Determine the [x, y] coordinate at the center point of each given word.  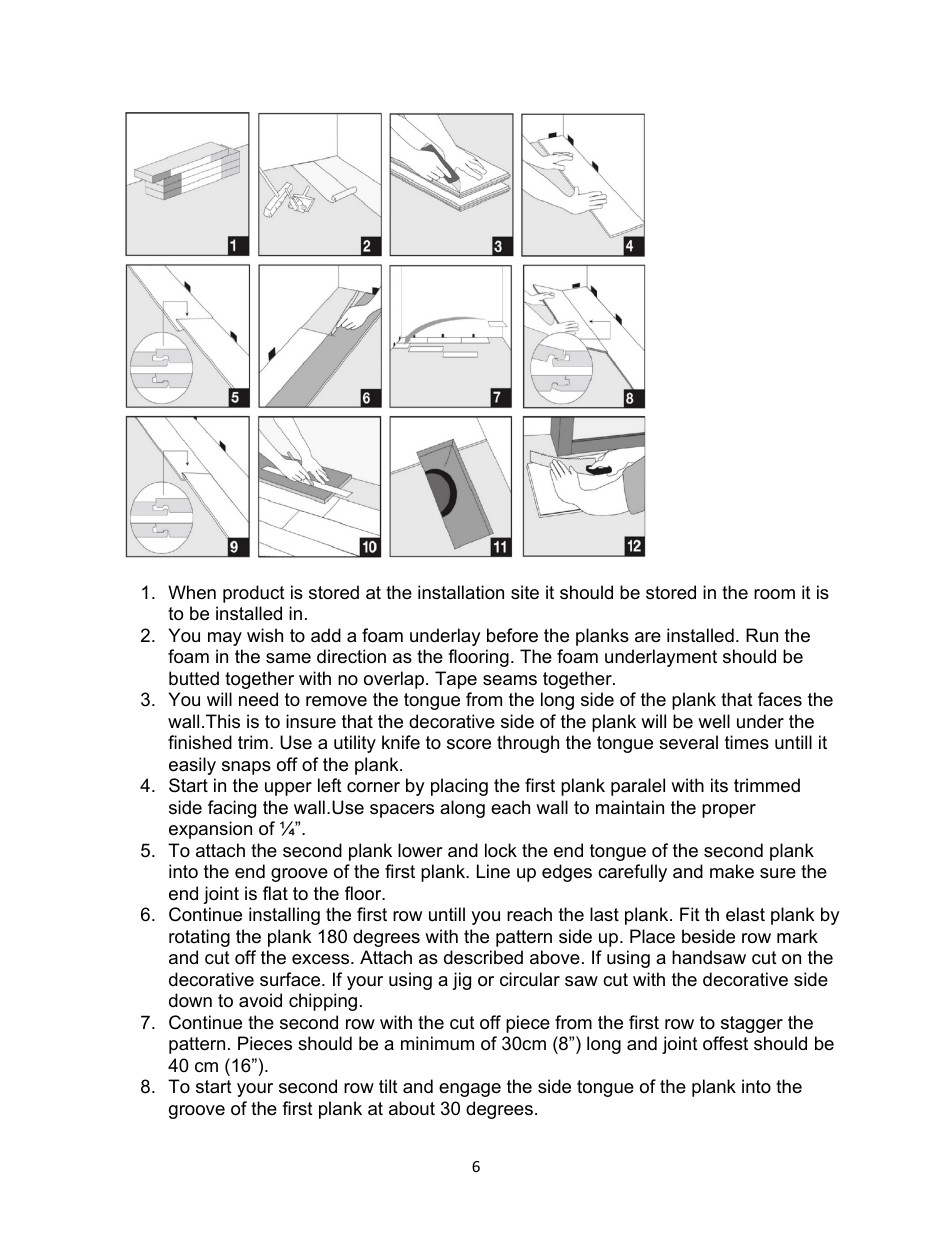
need [258, 699]
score [469, 744]
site [525, 592]
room [774, 594]
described [483, 957]
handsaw [709, 957]
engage [470, 1090]
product [254, 594]
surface [291, 979]
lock [501, 850]
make [732, 871]
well [714, 721]
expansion [210, 830]
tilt [388, 1086]
